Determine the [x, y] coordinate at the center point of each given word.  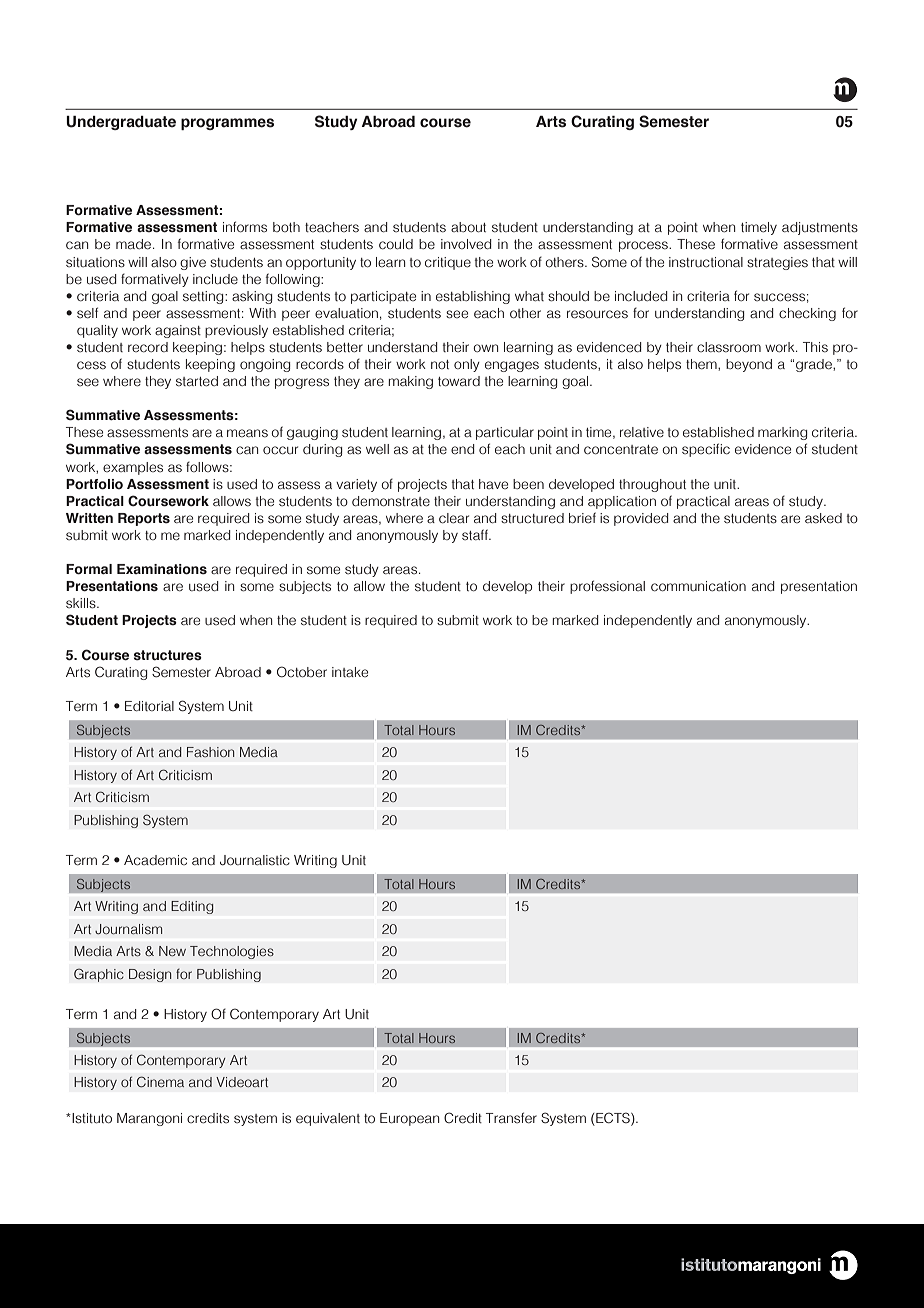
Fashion [210, 752]
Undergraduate [121, 123]
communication [698, 586]
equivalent [328, 1119]
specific [706, 450]
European [409, 1119]
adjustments [820, 228]
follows [208, 467]
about [468, 227]
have [493, 484]
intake [350, 672]
